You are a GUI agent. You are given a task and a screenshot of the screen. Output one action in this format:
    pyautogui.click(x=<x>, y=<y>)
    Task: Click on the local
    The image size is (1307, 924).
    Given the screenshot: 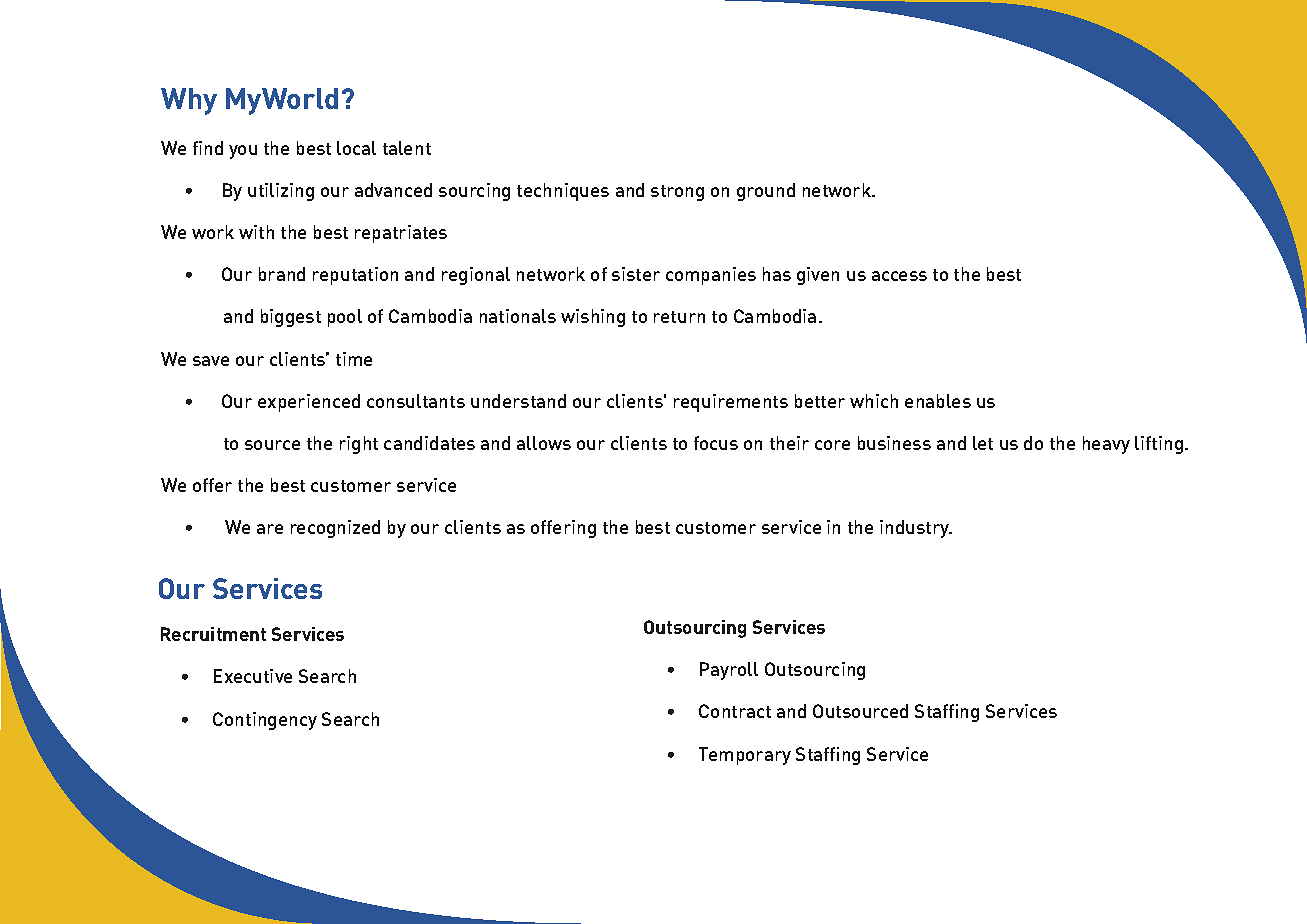 What is the action you would take?
    pyautogui.click(x=356, y=148)
